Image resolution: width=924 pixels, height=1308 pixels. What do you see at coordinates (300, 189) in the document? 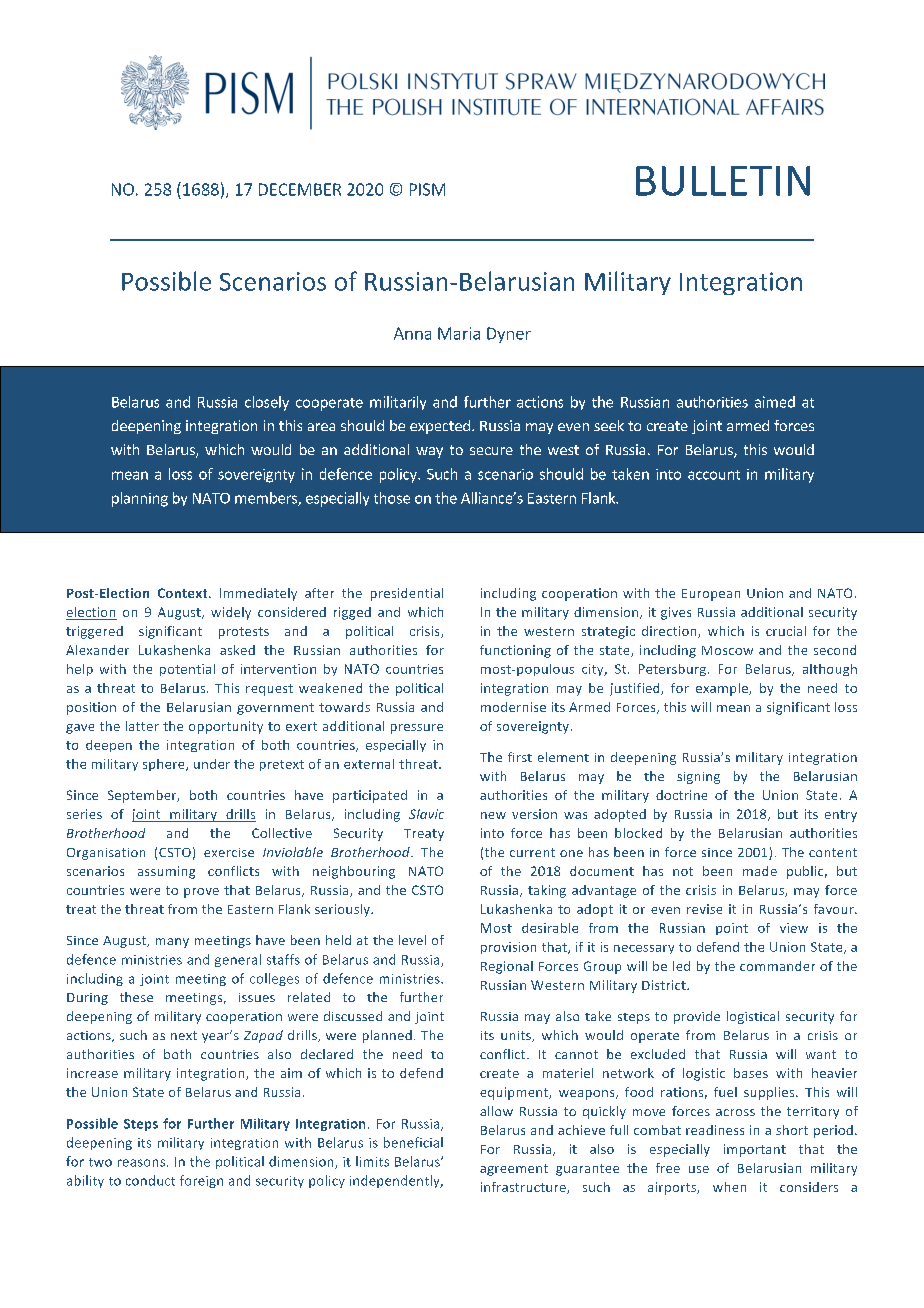
I see `DECEMBER` at bounding box center [300, 189].
